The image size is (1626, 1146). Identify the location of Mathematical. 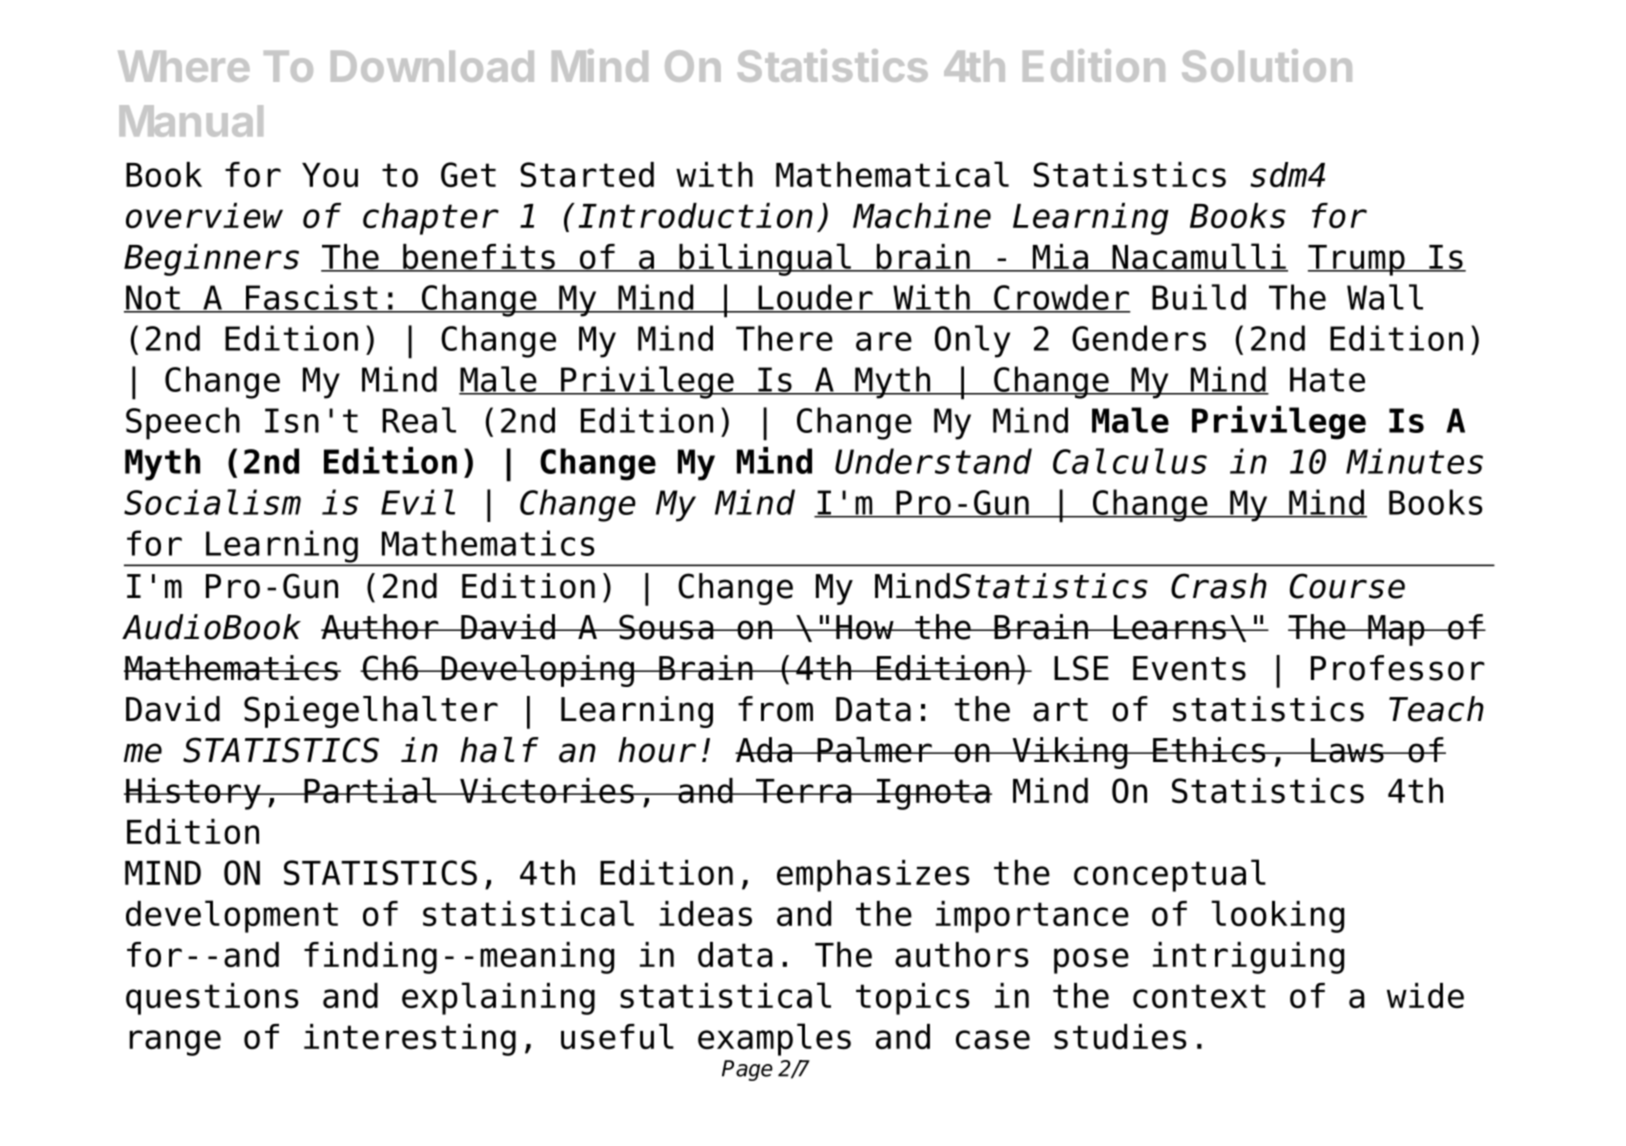
(892, 174).
